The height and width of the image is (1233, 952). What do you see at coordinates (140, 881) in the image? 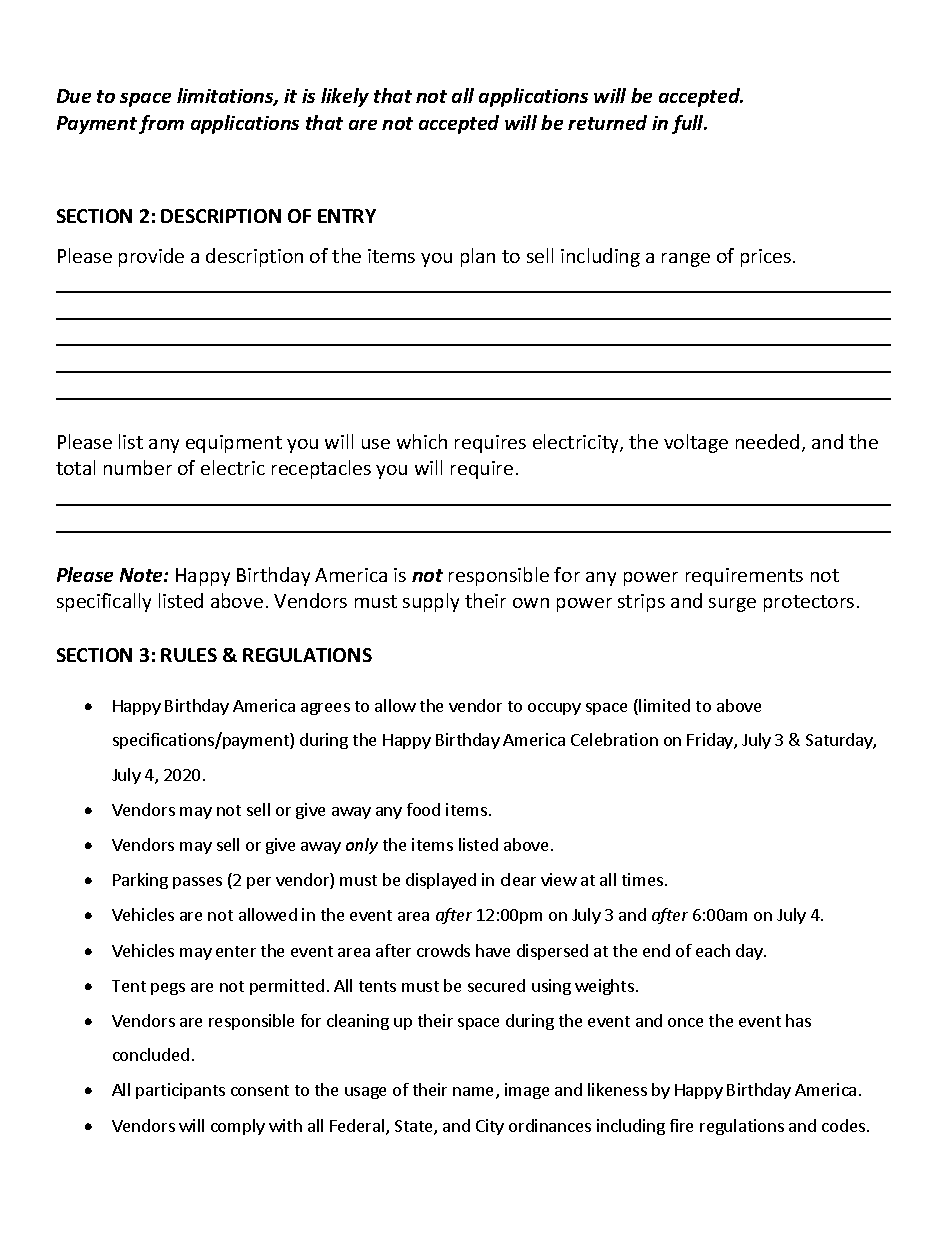
I see `Parking` at bounding box center [140, 881].
